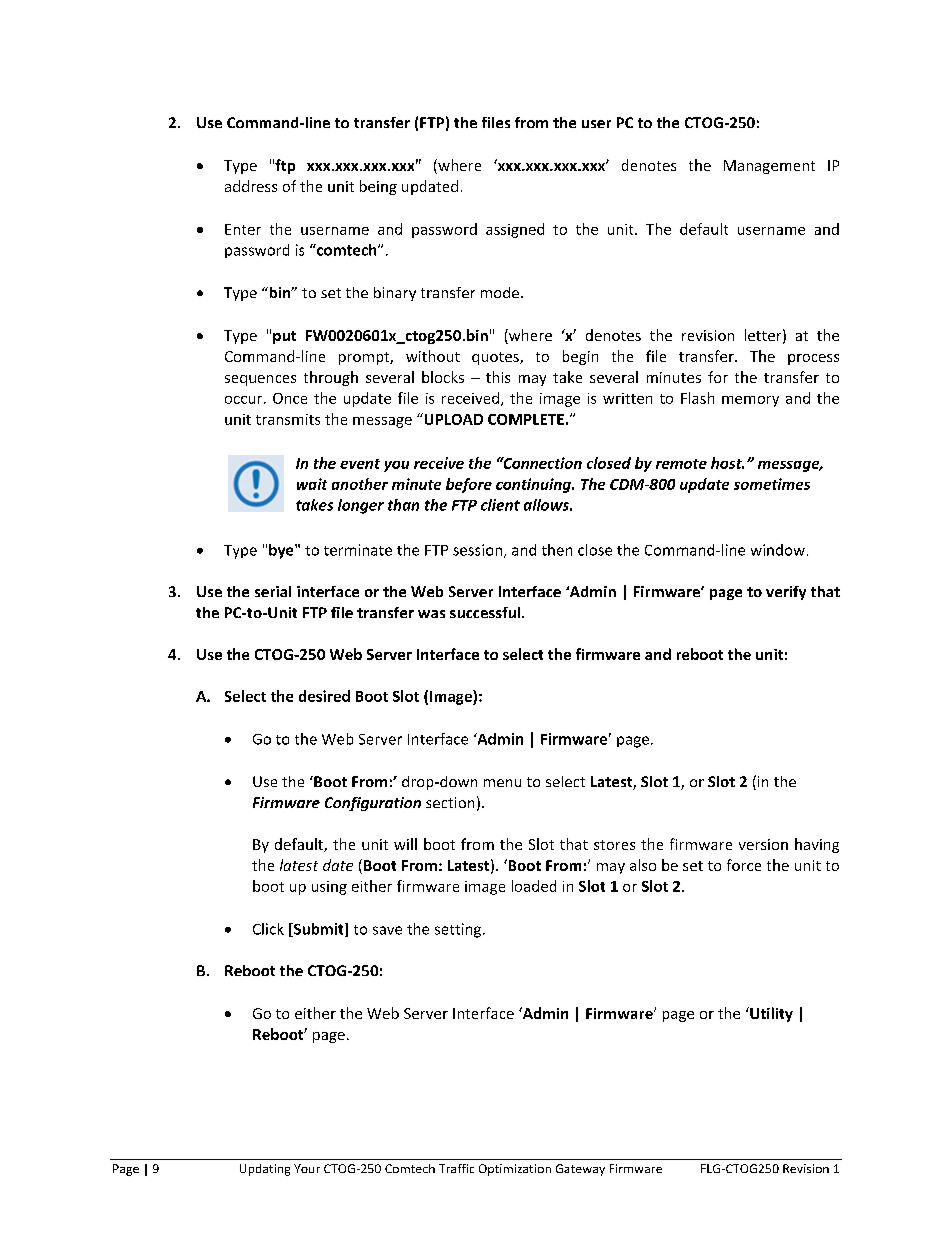 Image resolution: width=952 pixels, height=1233 pixels. Describe the element at coordinates (515, 230) in the screenshot. I see `assigned` at that location.
